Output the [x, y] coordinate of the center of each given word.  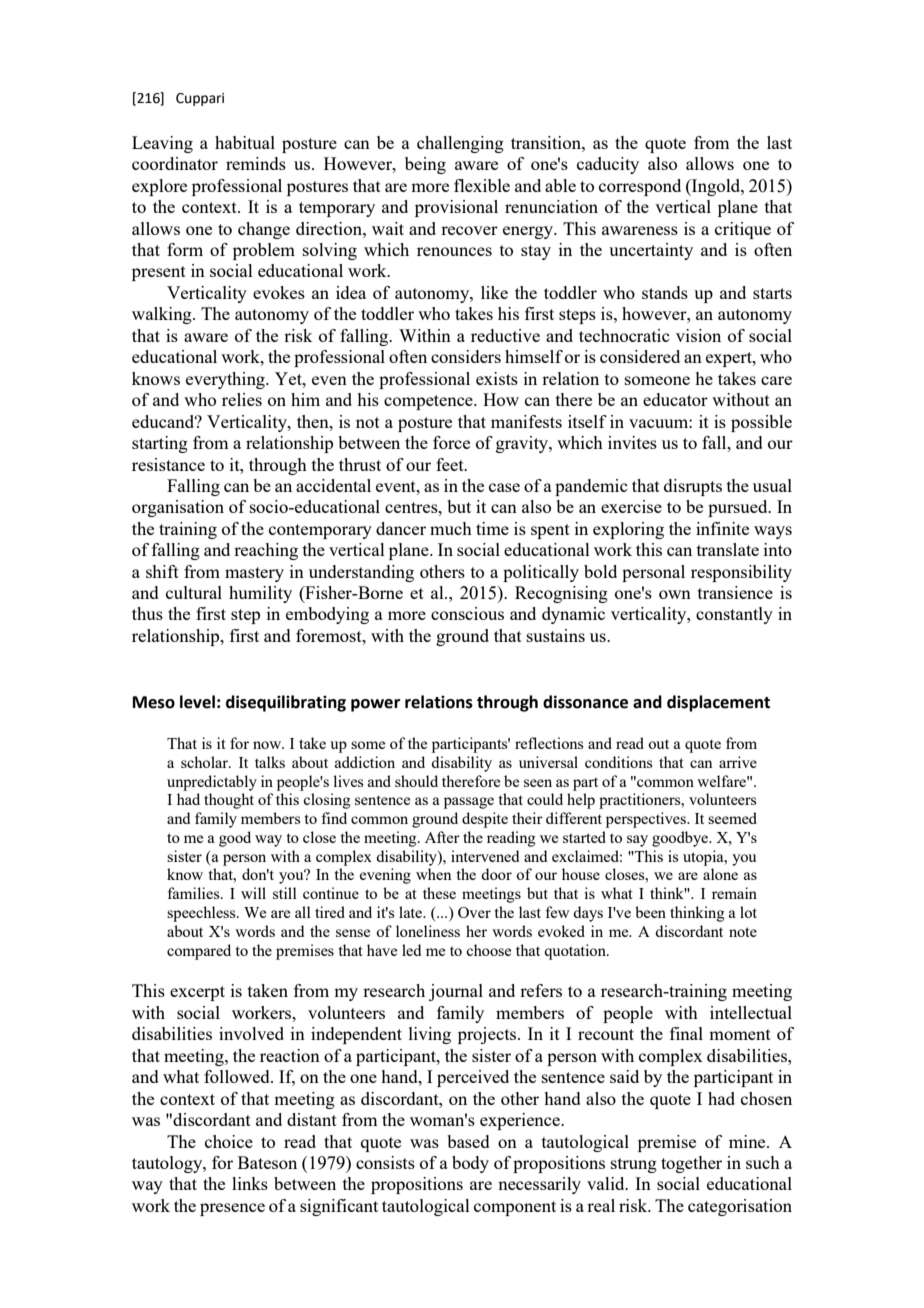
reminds [256, 163]
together [691, 1164]
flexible [482, 185]
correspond [640, 187]
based [468, 1141]
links [250, 1183]
